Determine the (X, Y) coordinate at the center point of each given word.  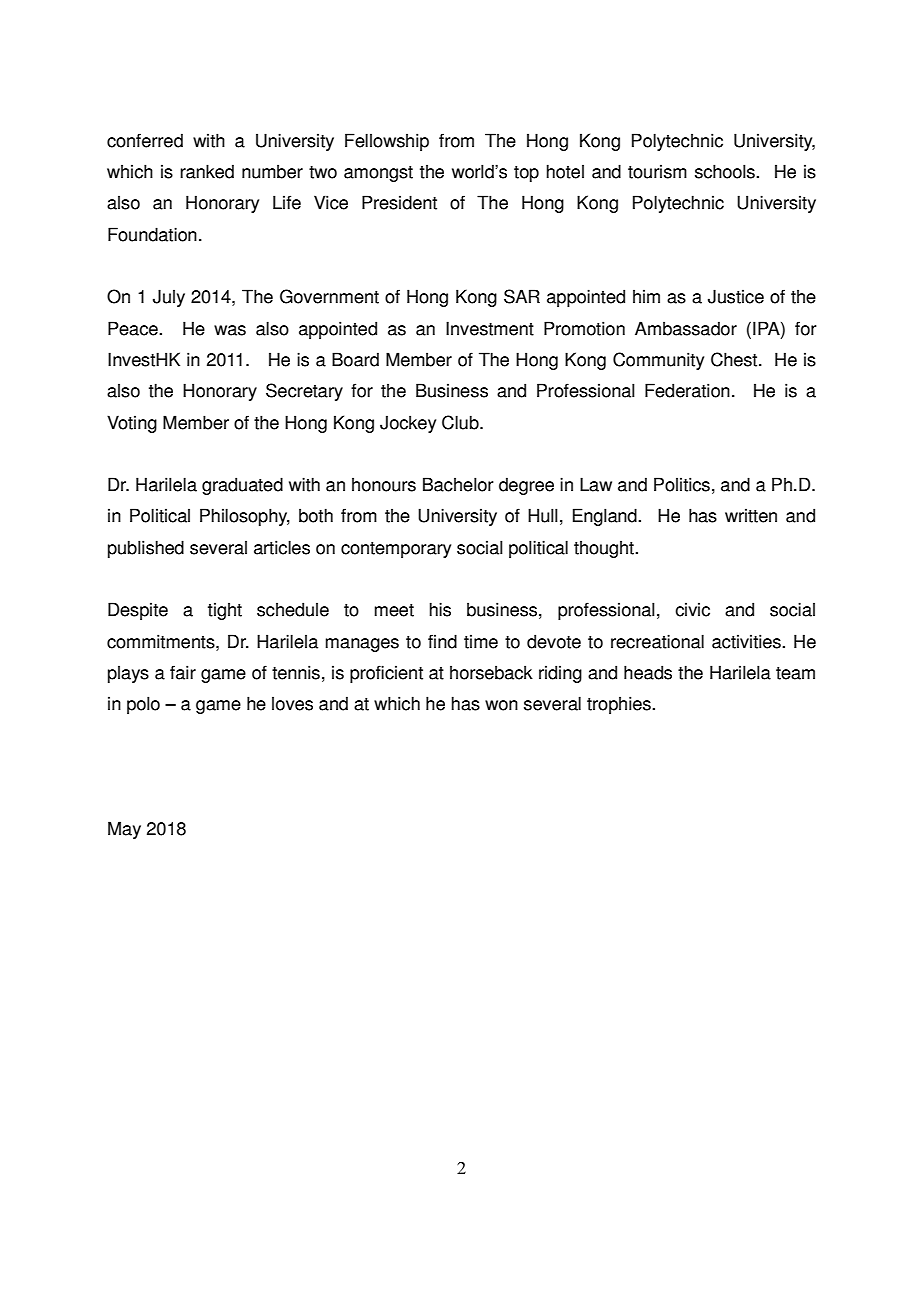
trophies (620, 705)
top (526, 174)
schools (726, 171)
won (501, 705)
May (124, 830)
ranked (207, 171)
